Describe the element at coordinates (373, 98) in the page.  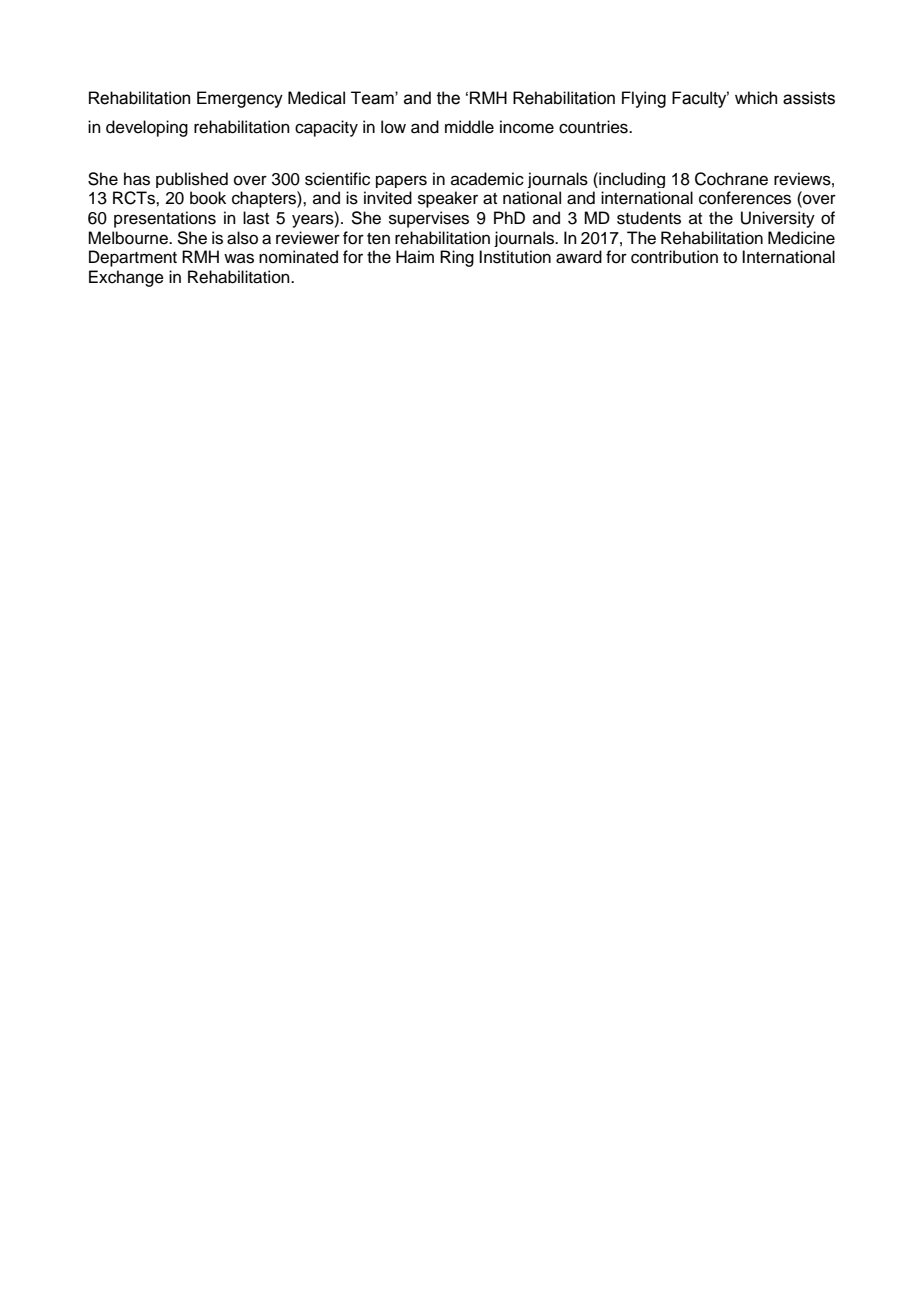
I see `Team` at that location.
